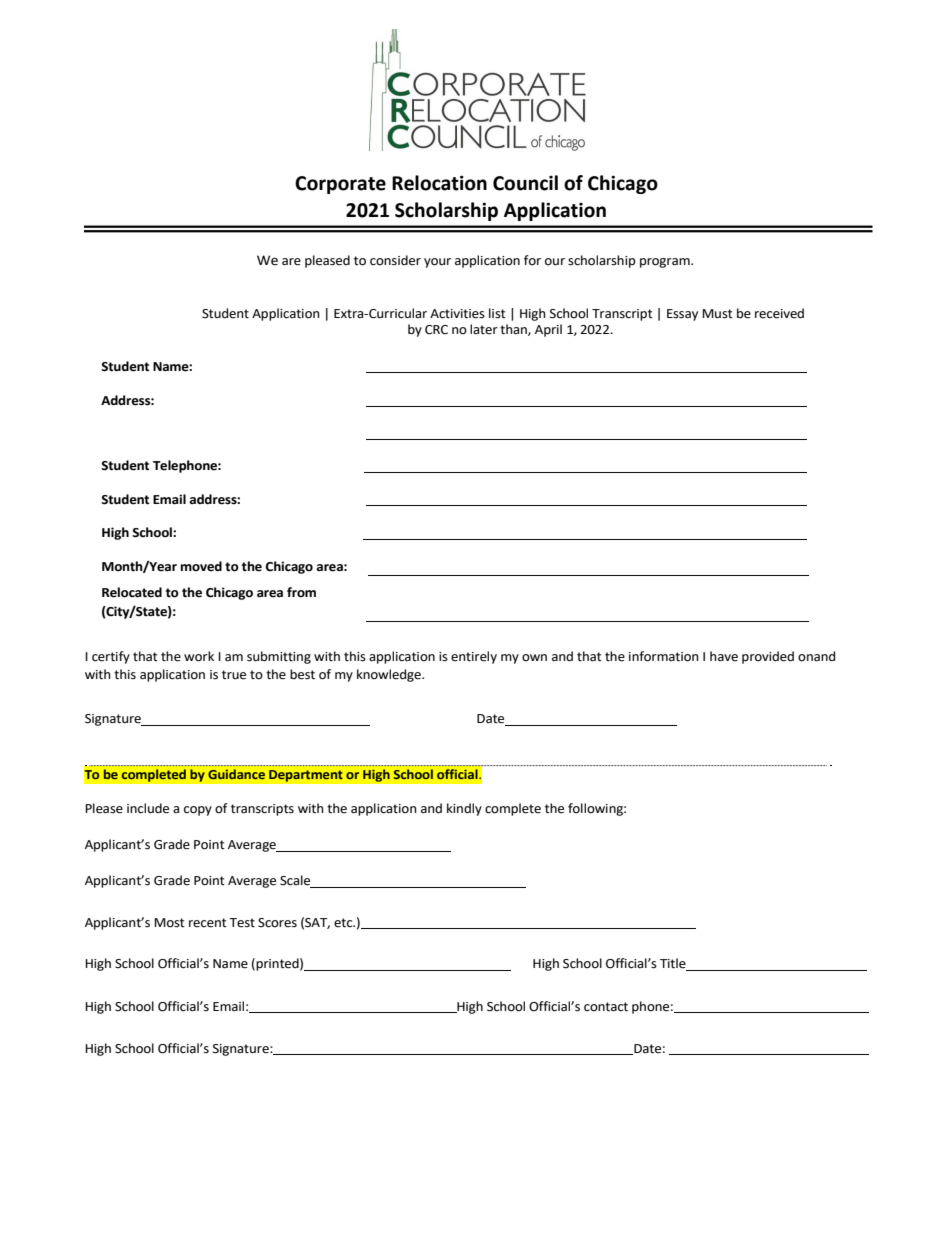  Describe the element at coordinates (201, 566) in the screenshot. I see `moved` at that location.
